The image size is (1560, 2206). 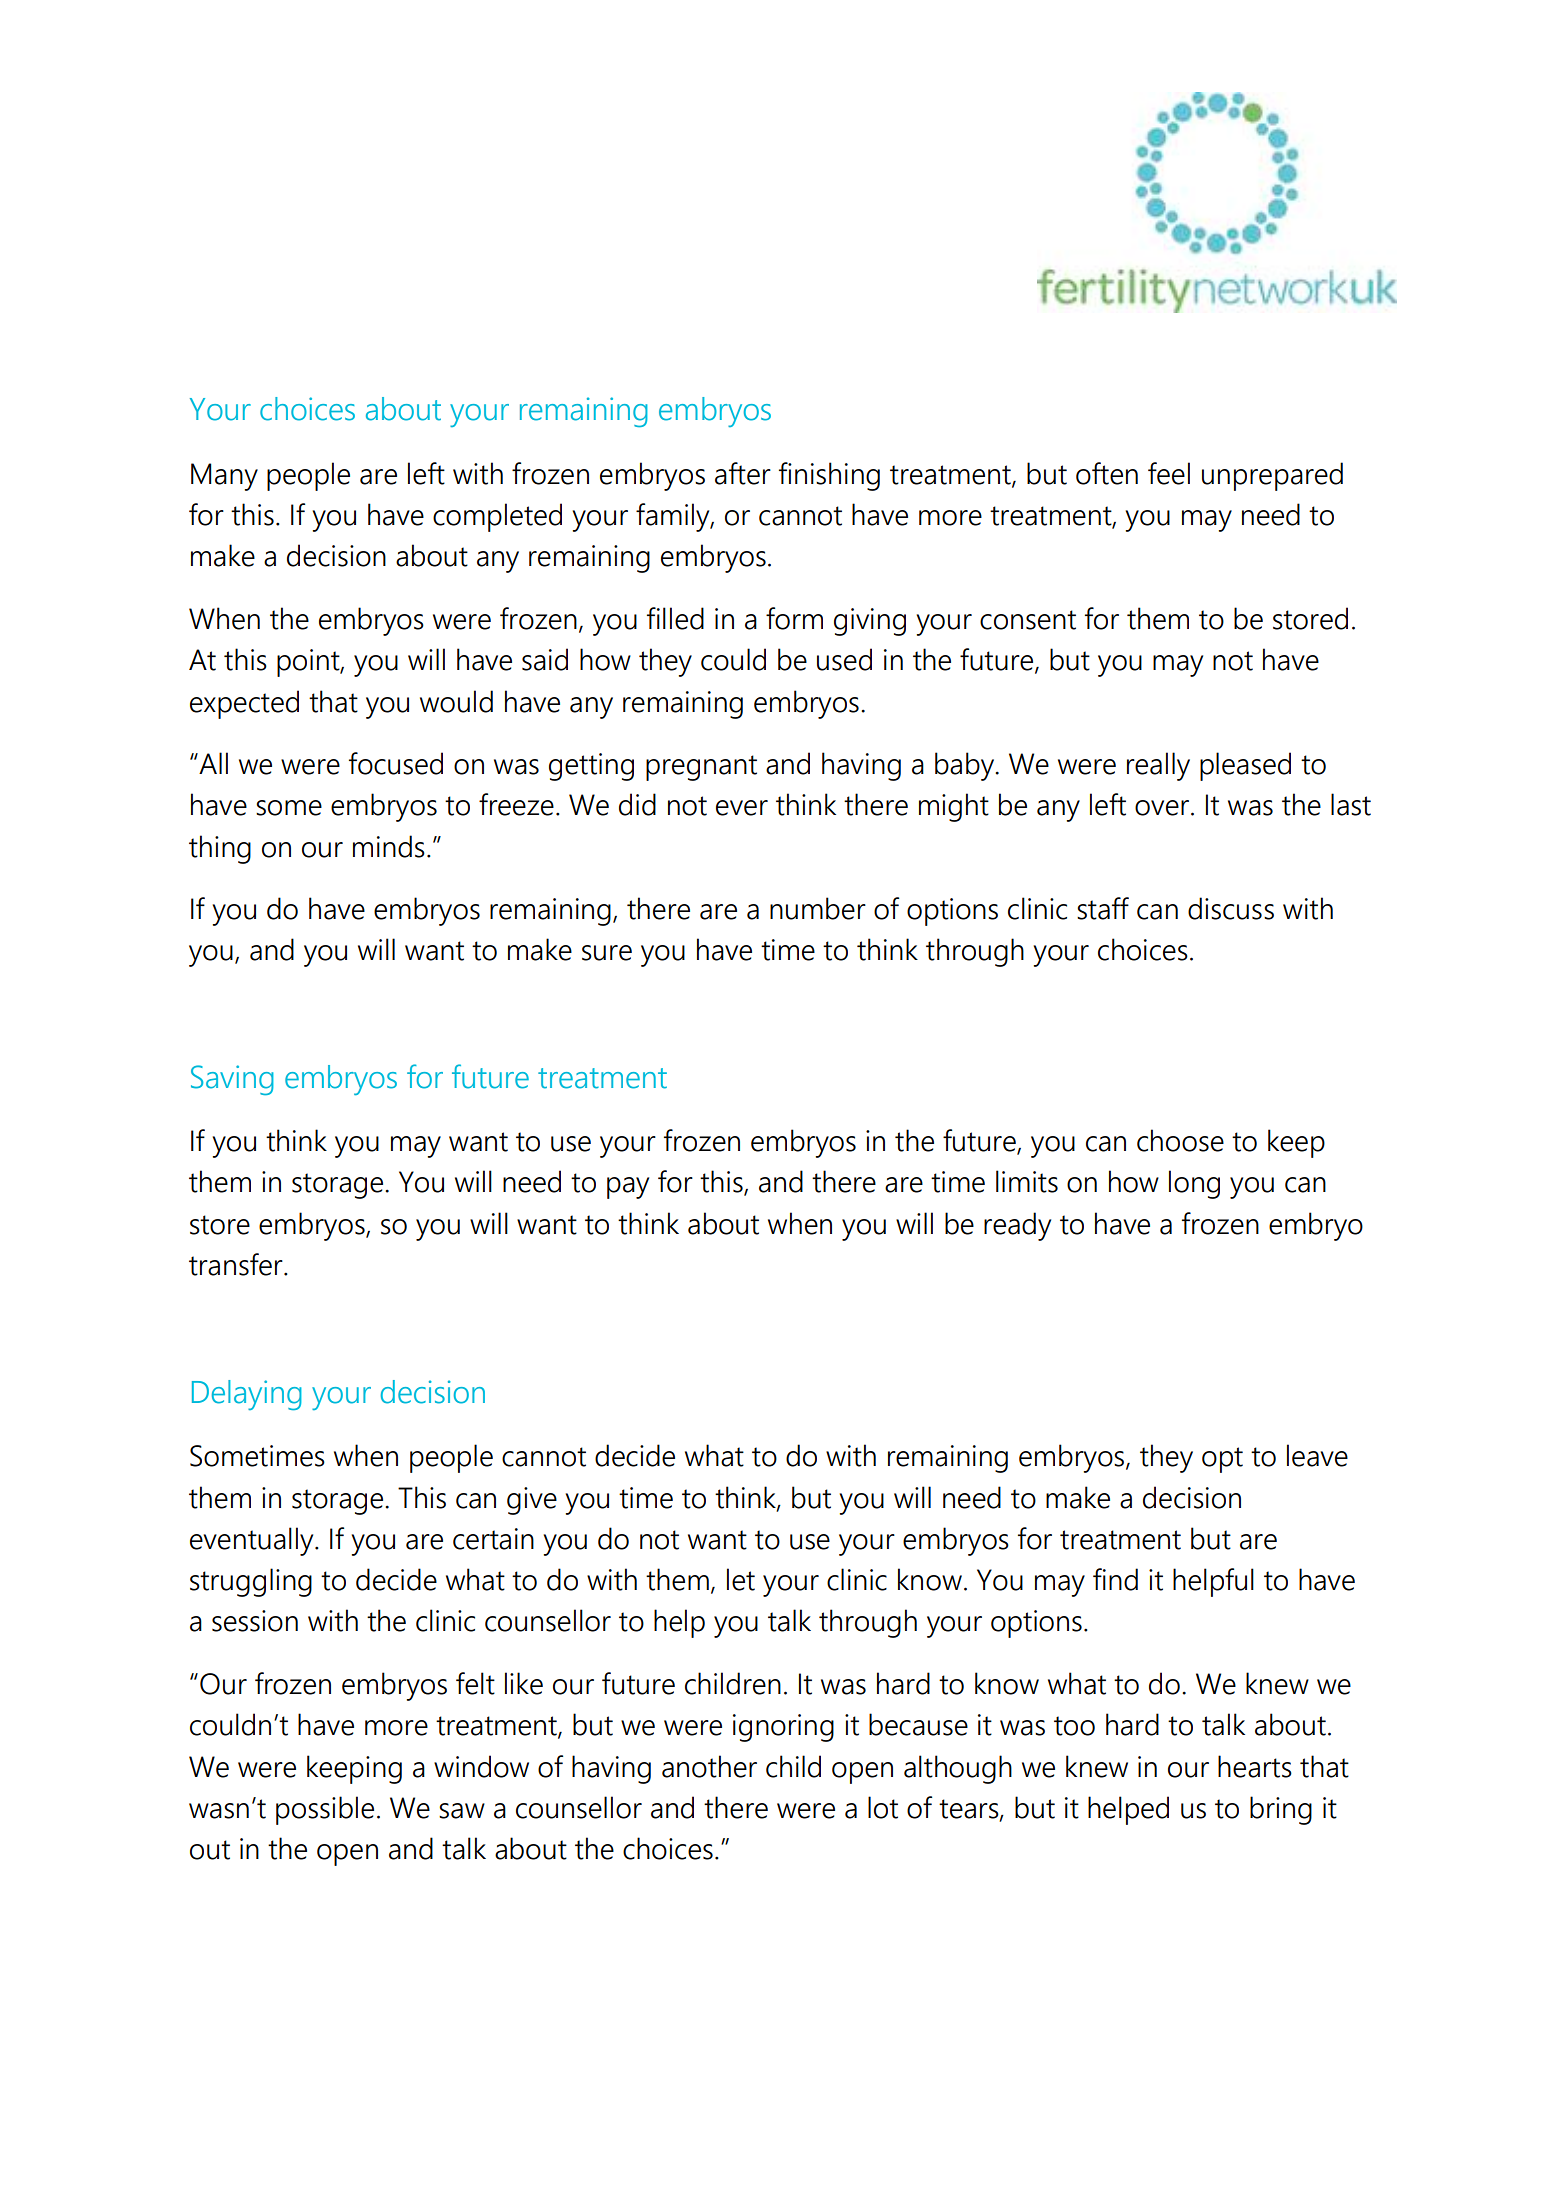 What do you see at coordinates (1317, 1455) in the document?
I see `leave` at bounding box center [1317, 1455].
